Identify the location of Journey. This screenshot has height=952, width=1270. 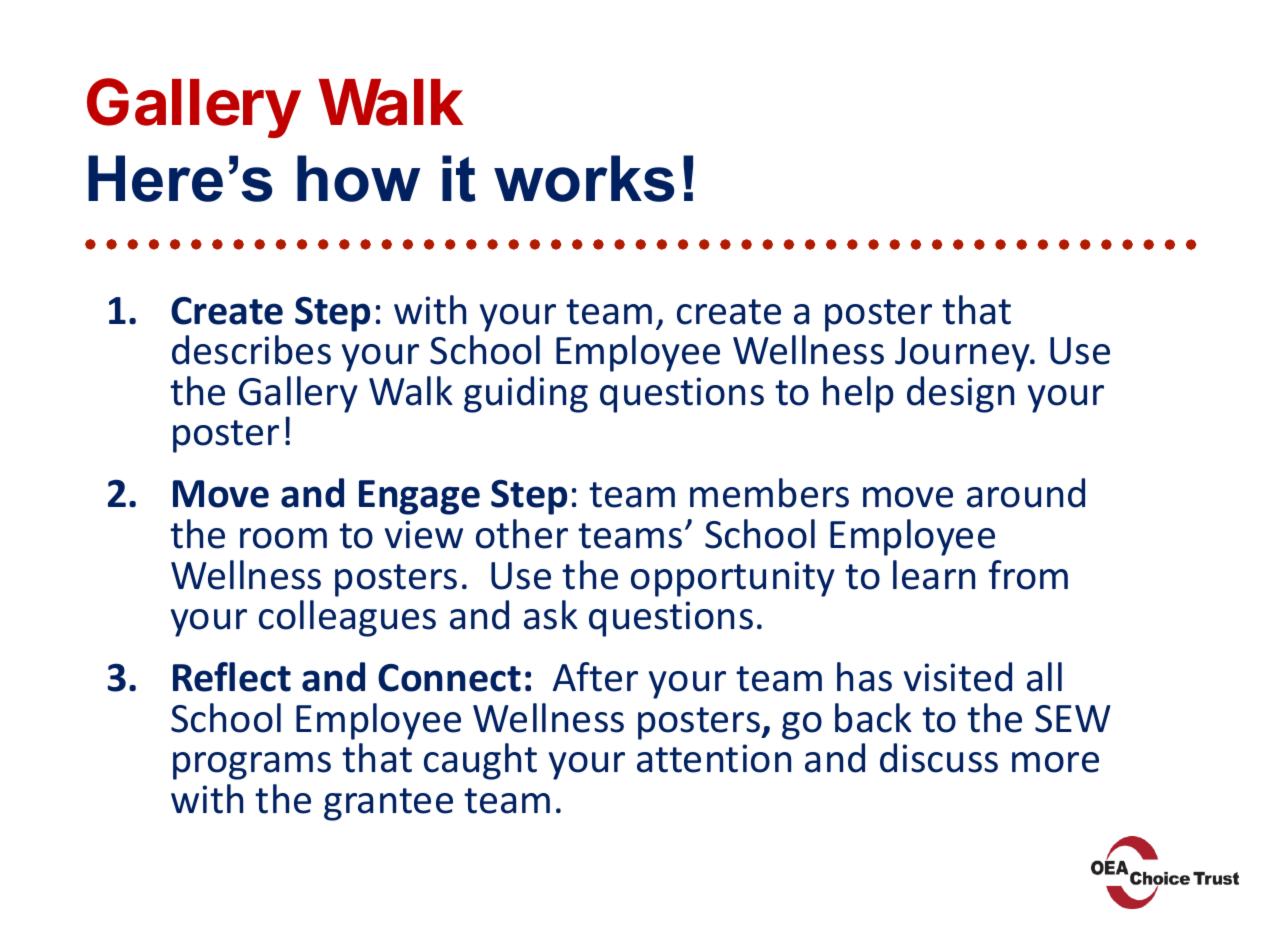
(963, 354).
